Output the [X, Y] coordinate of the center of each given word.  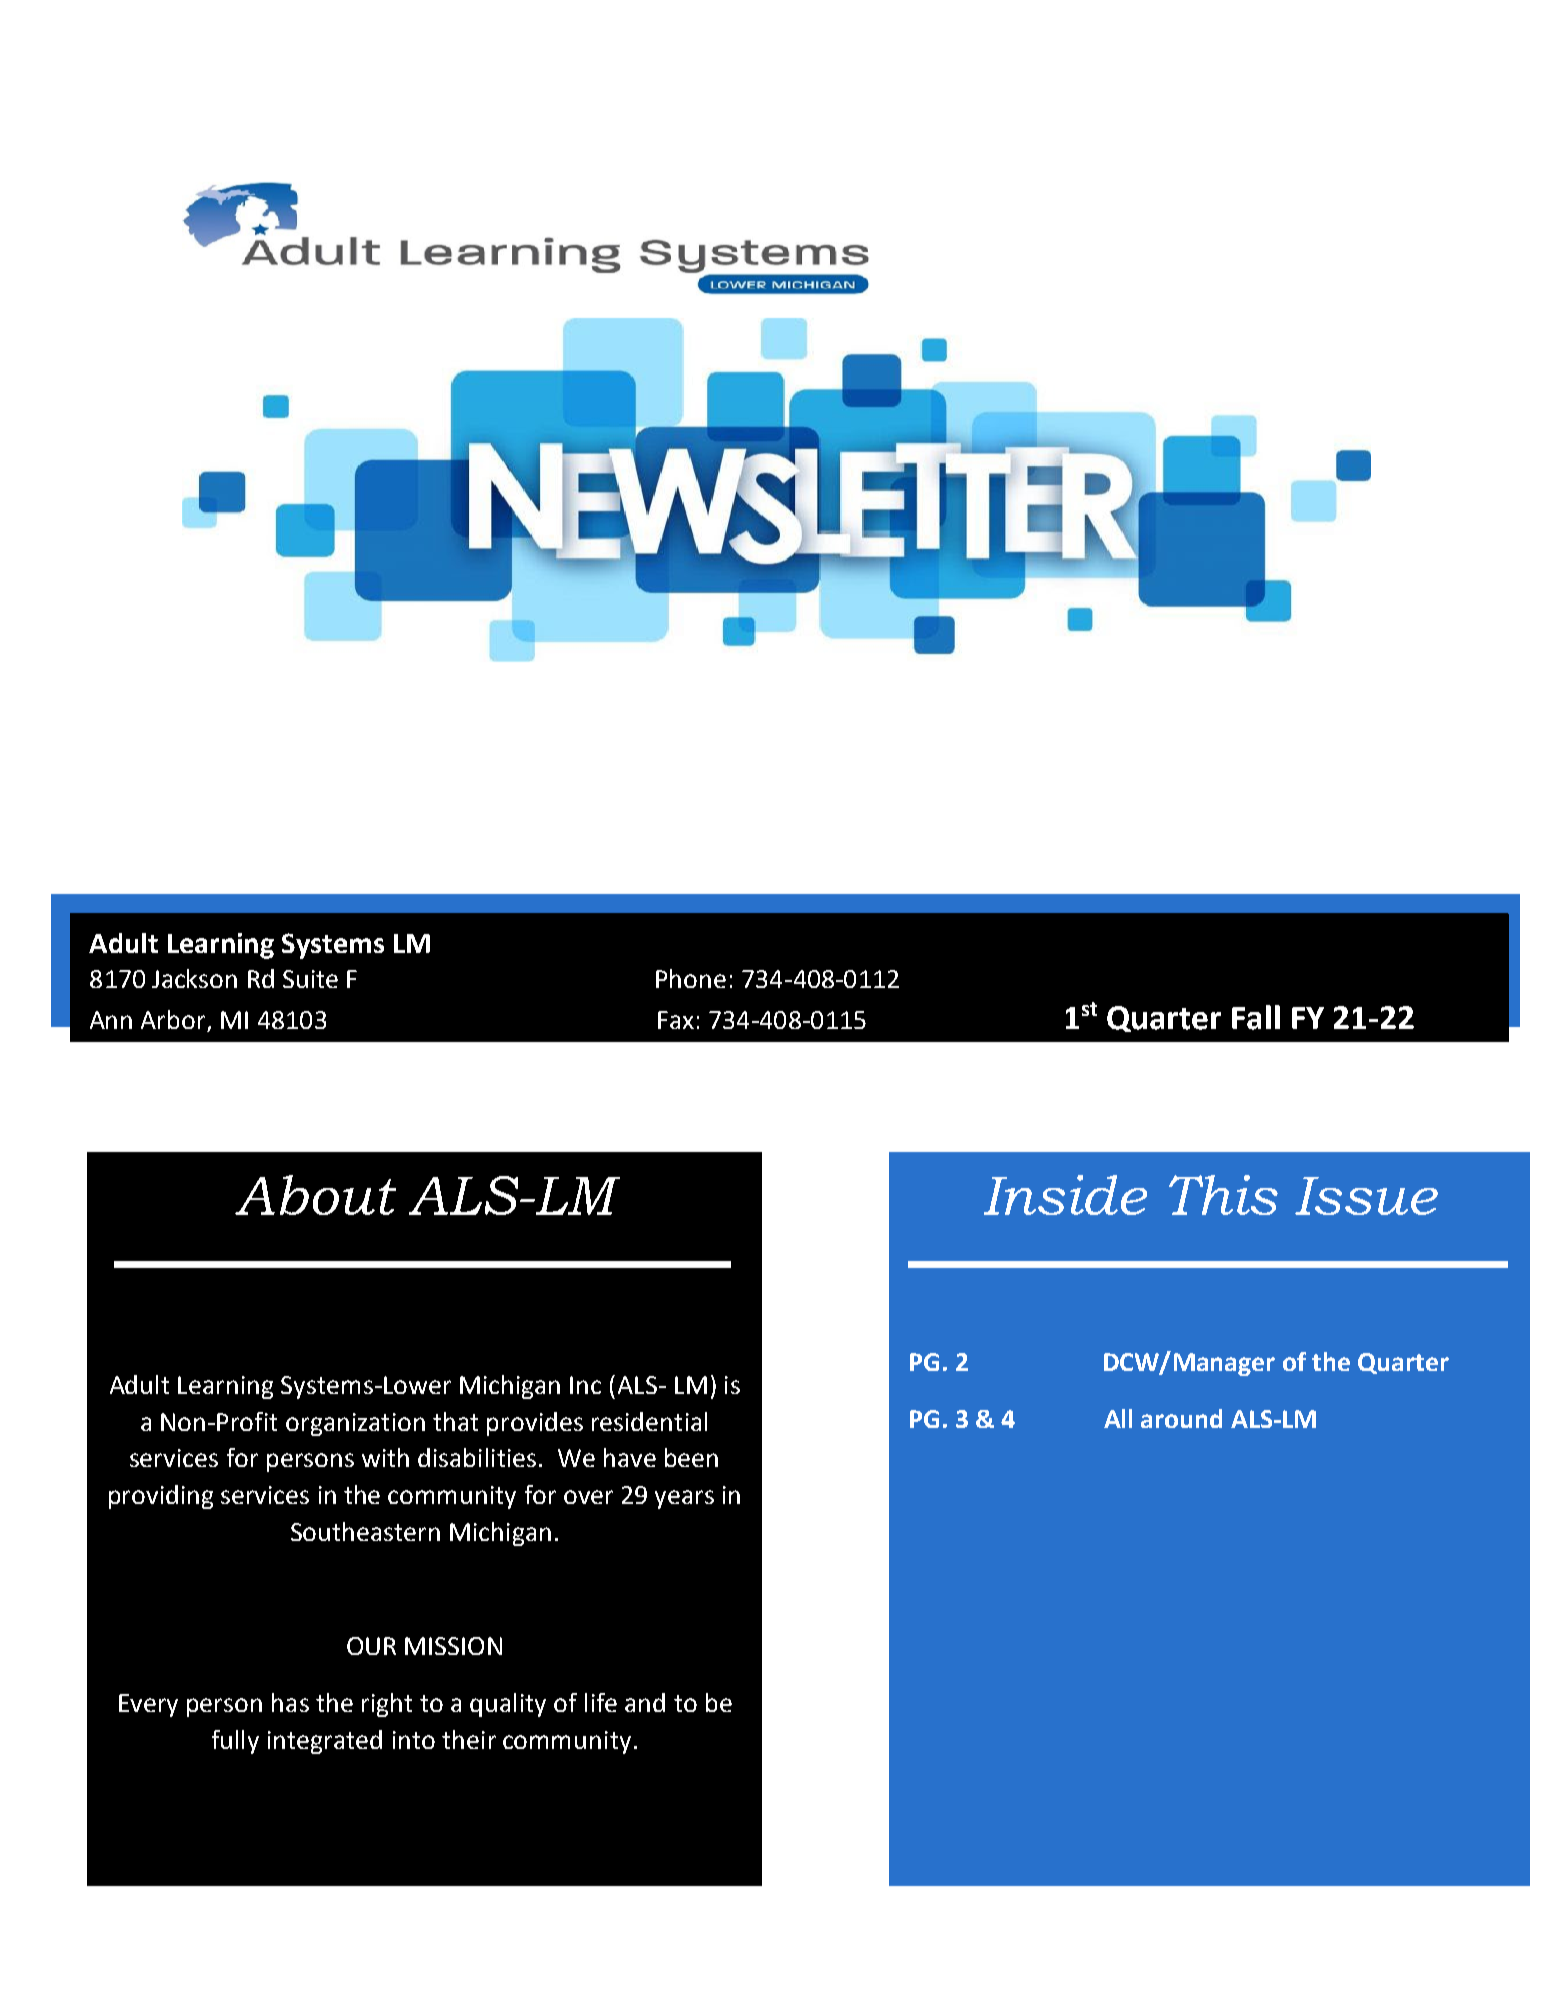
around [1181, 1418]
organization [355, 1424]
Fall [1256, 1017]
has [290, 1702]
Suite [310, 979]
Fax [676, 1020]
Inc [585, 1385]
